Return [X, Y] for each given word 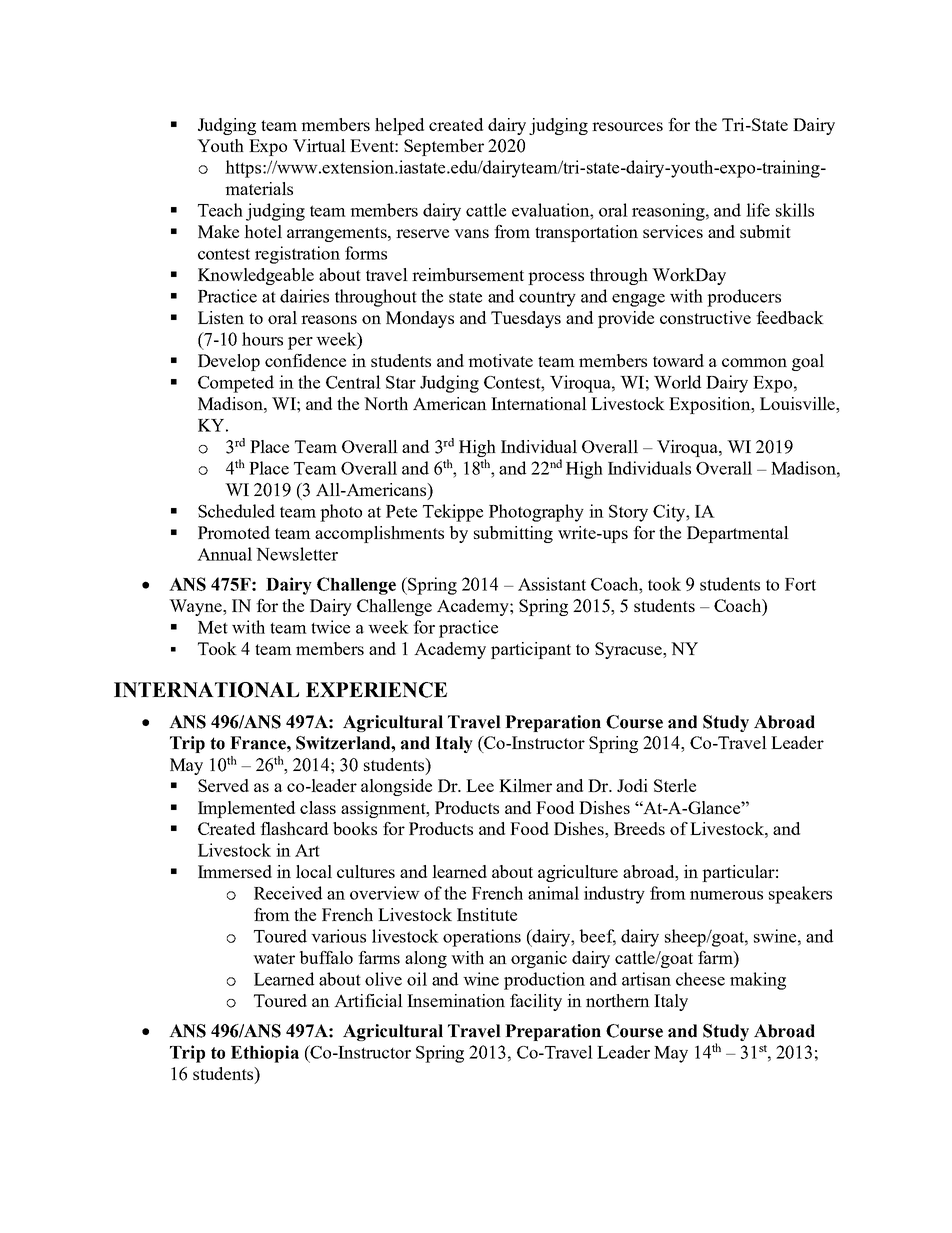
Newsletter [297, 554]
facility [536, 1002]
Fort [800, 584]
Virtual [319, 145]
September [444, 147]
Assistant [552, 584]
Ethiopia [265, 1054]
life [758, 210]
